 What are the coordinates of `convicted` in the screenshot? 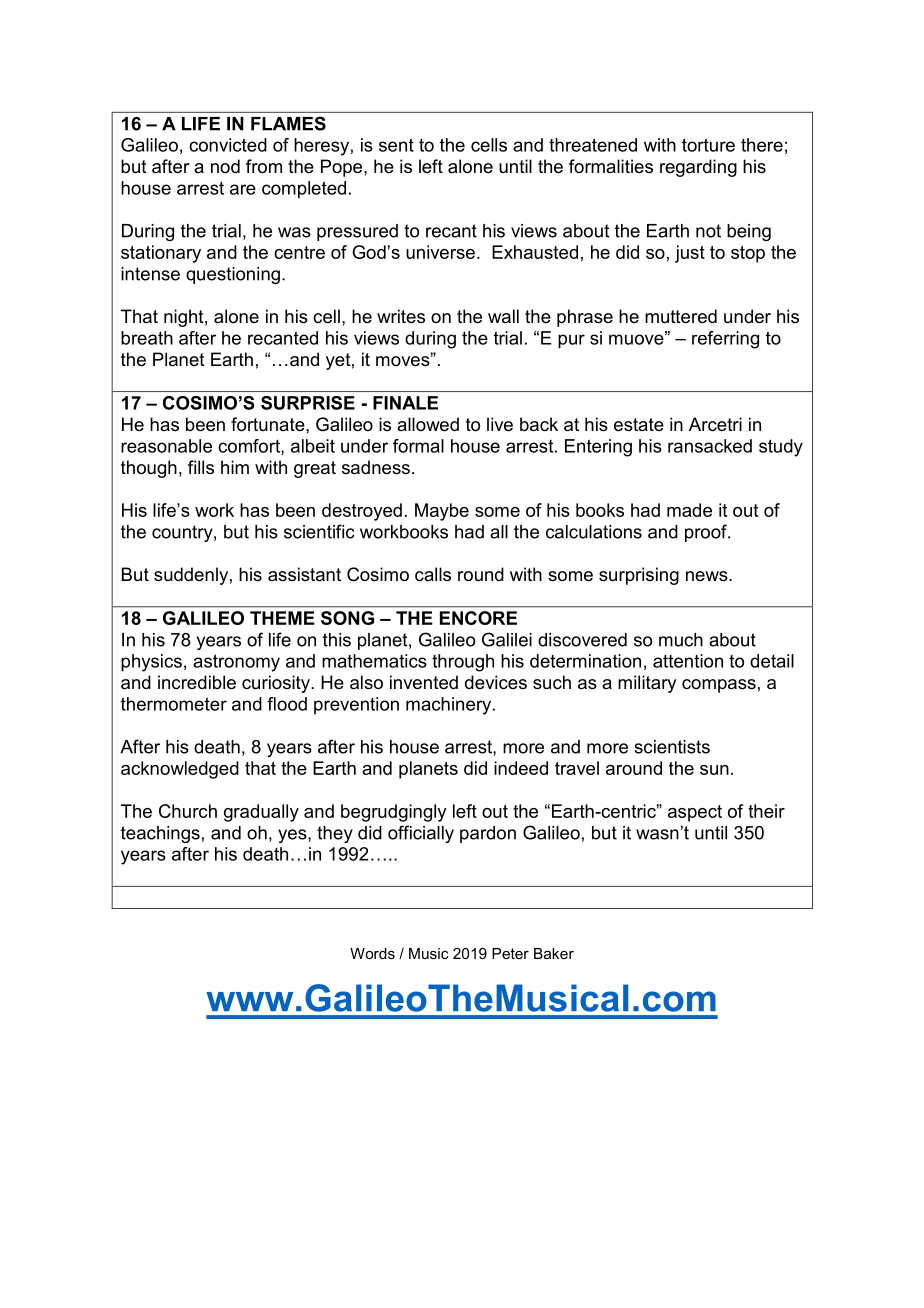 It's located at (228, 145).
